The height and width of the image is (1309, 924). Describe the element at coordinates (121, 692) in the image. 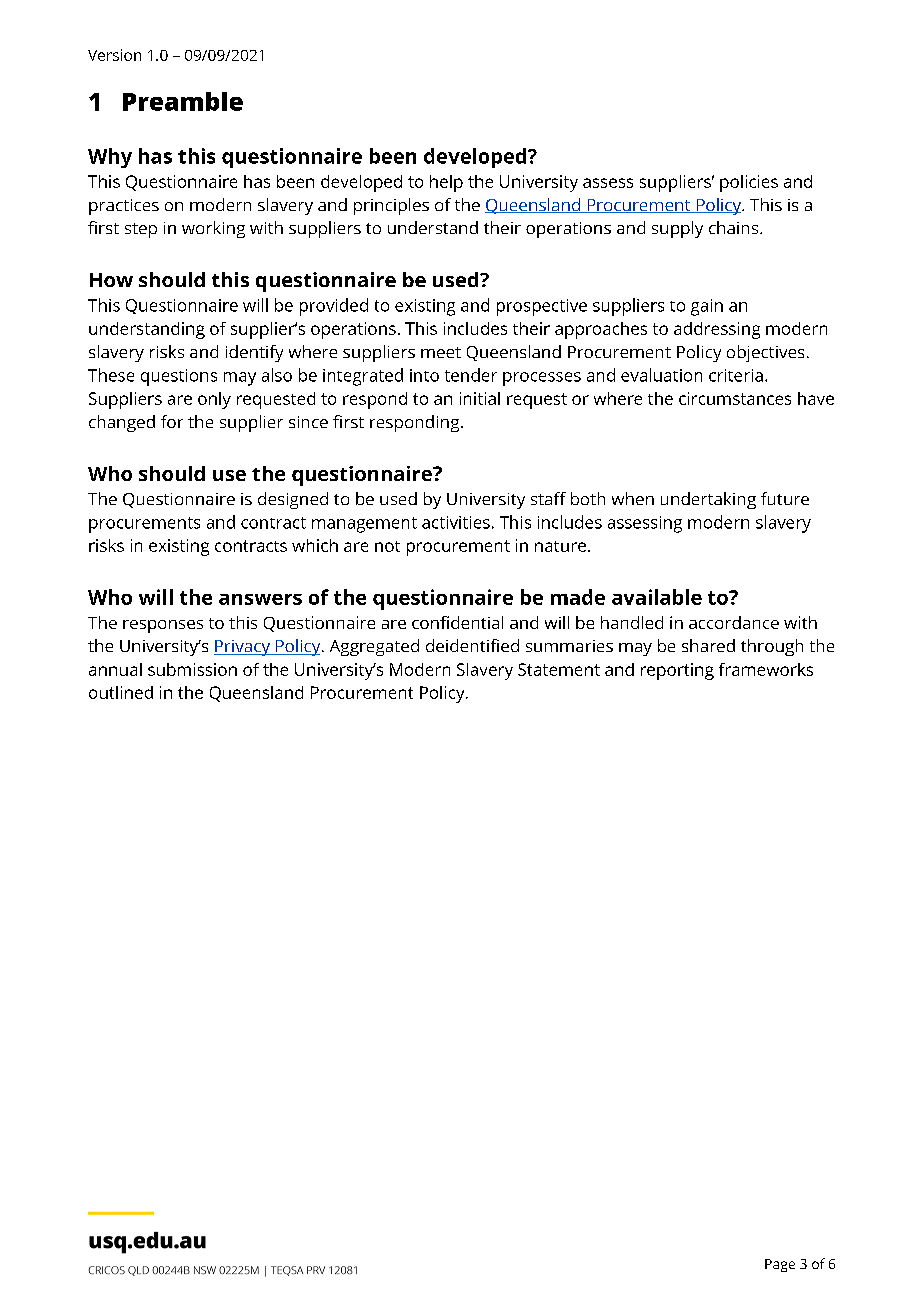

I see `outlined` at that location.
